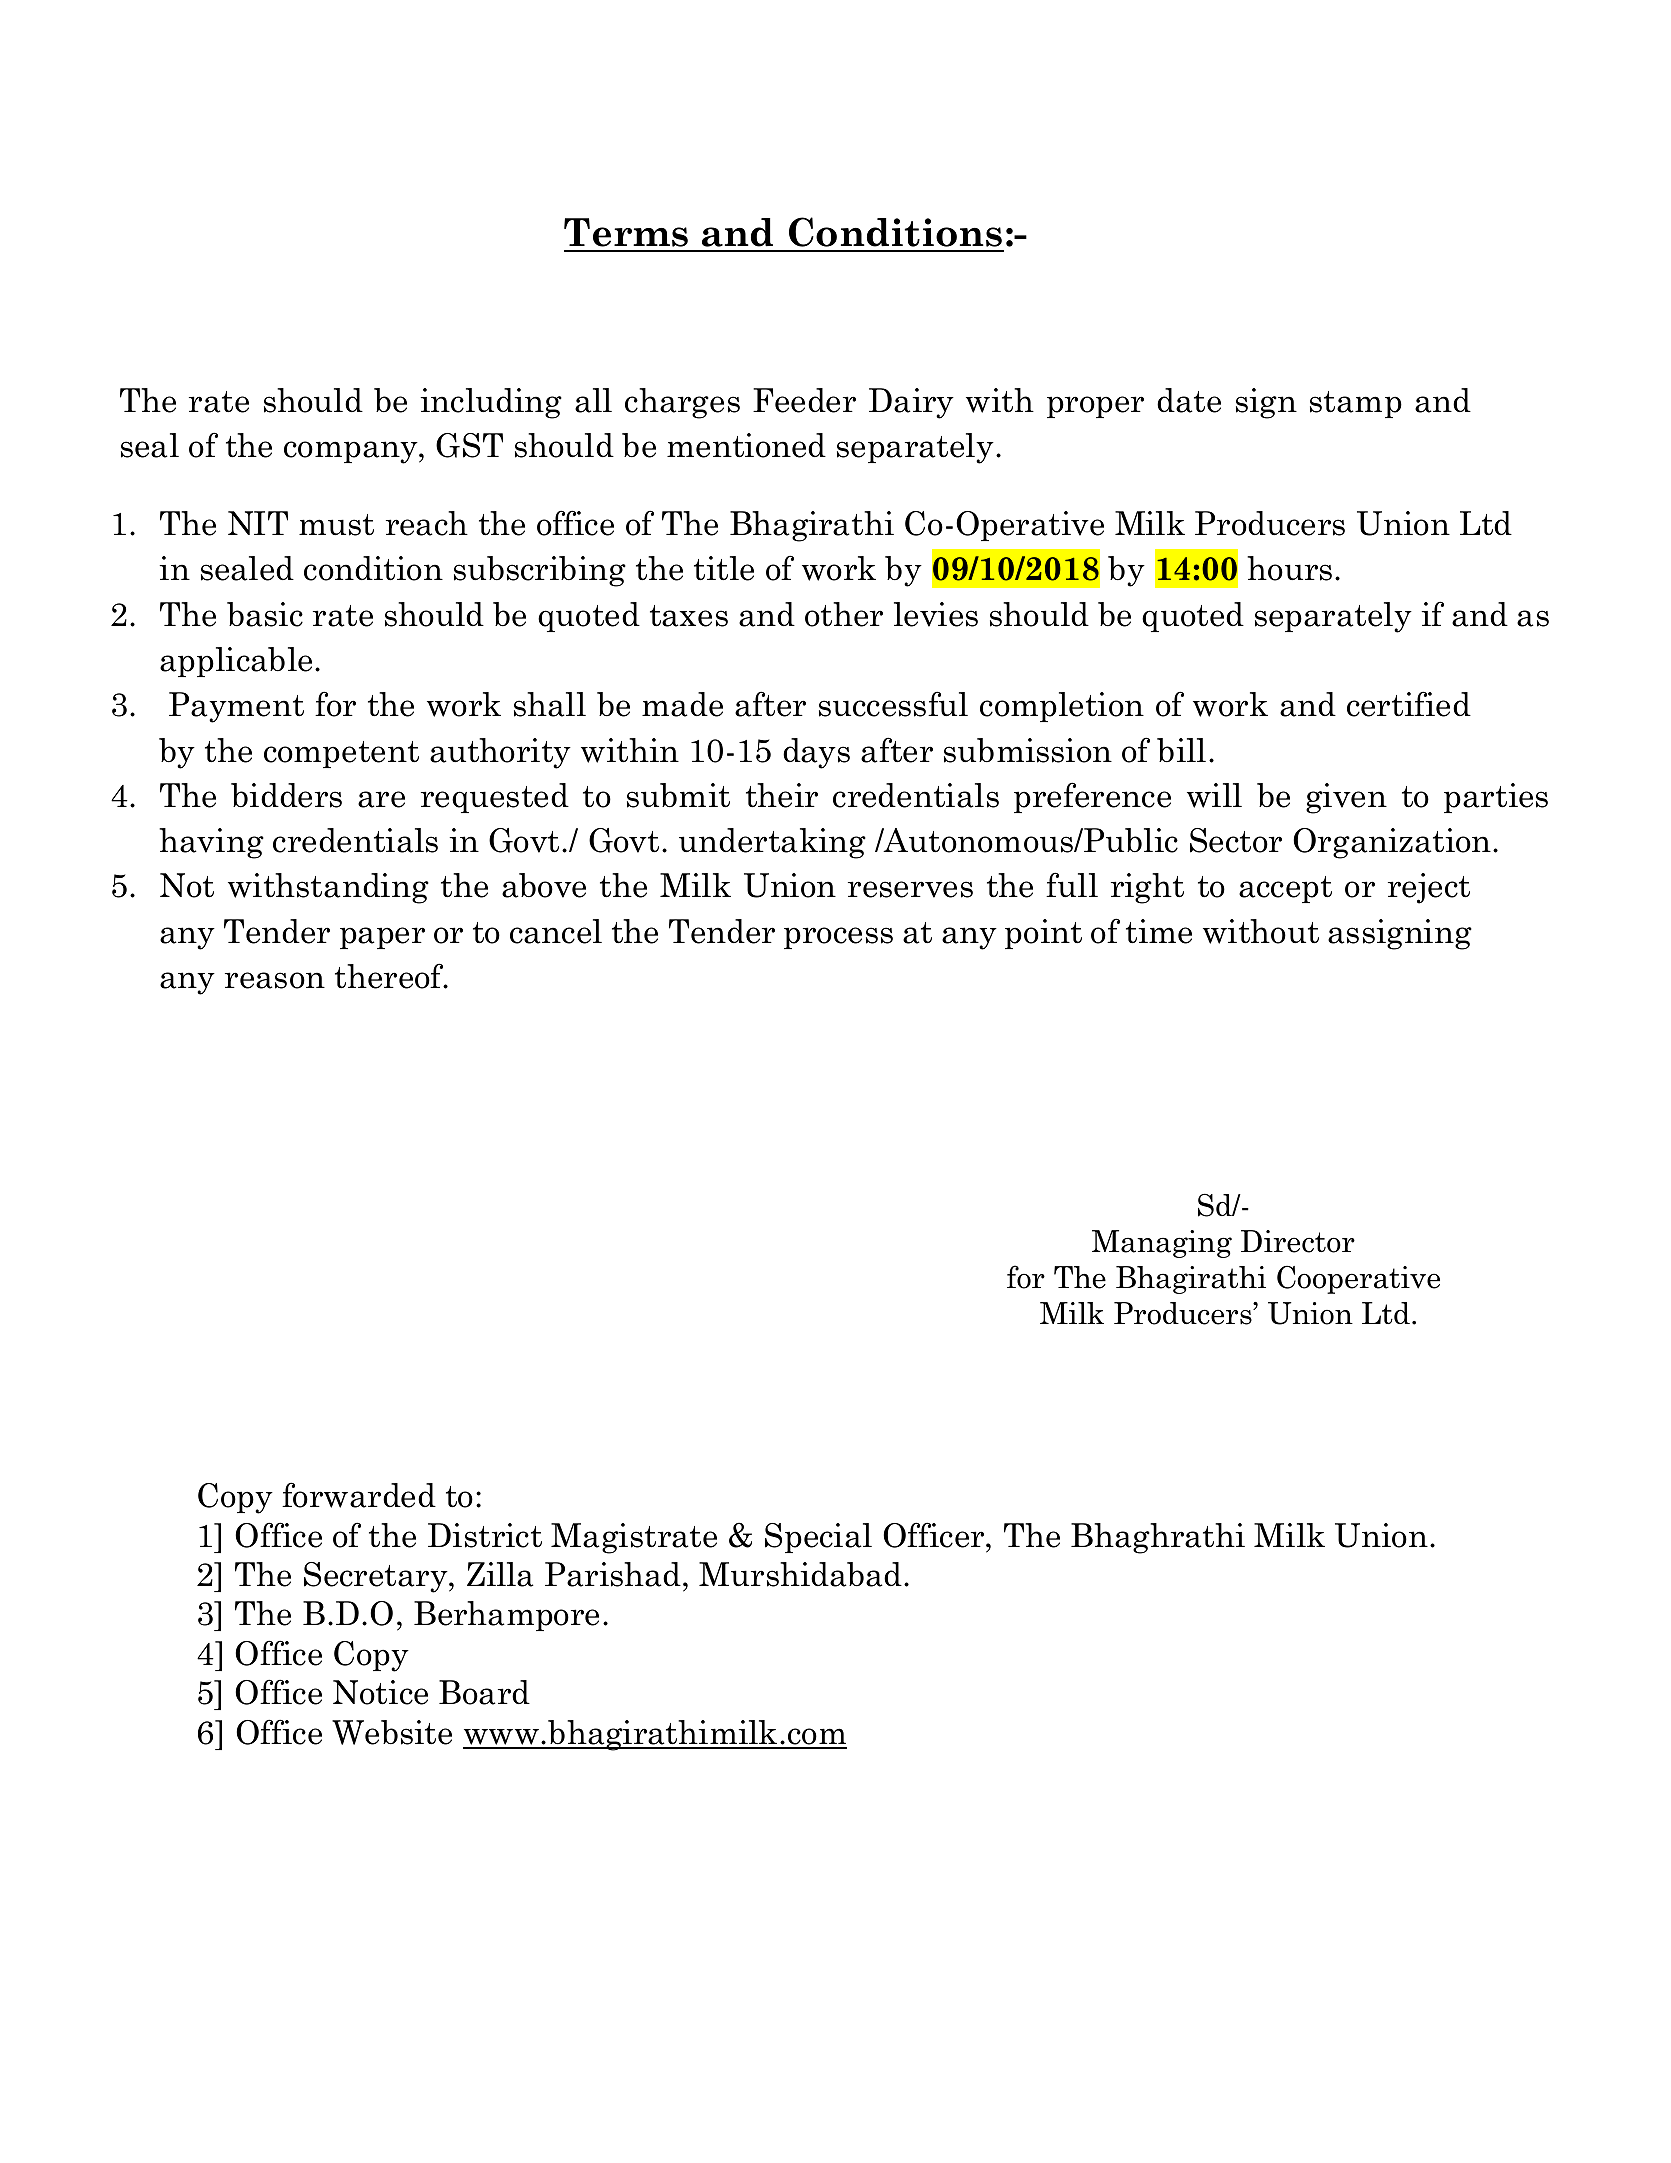  What do you see at coordinates (1289, 568) in the page?
I see `hours` at bounding box center [1289, 568].
